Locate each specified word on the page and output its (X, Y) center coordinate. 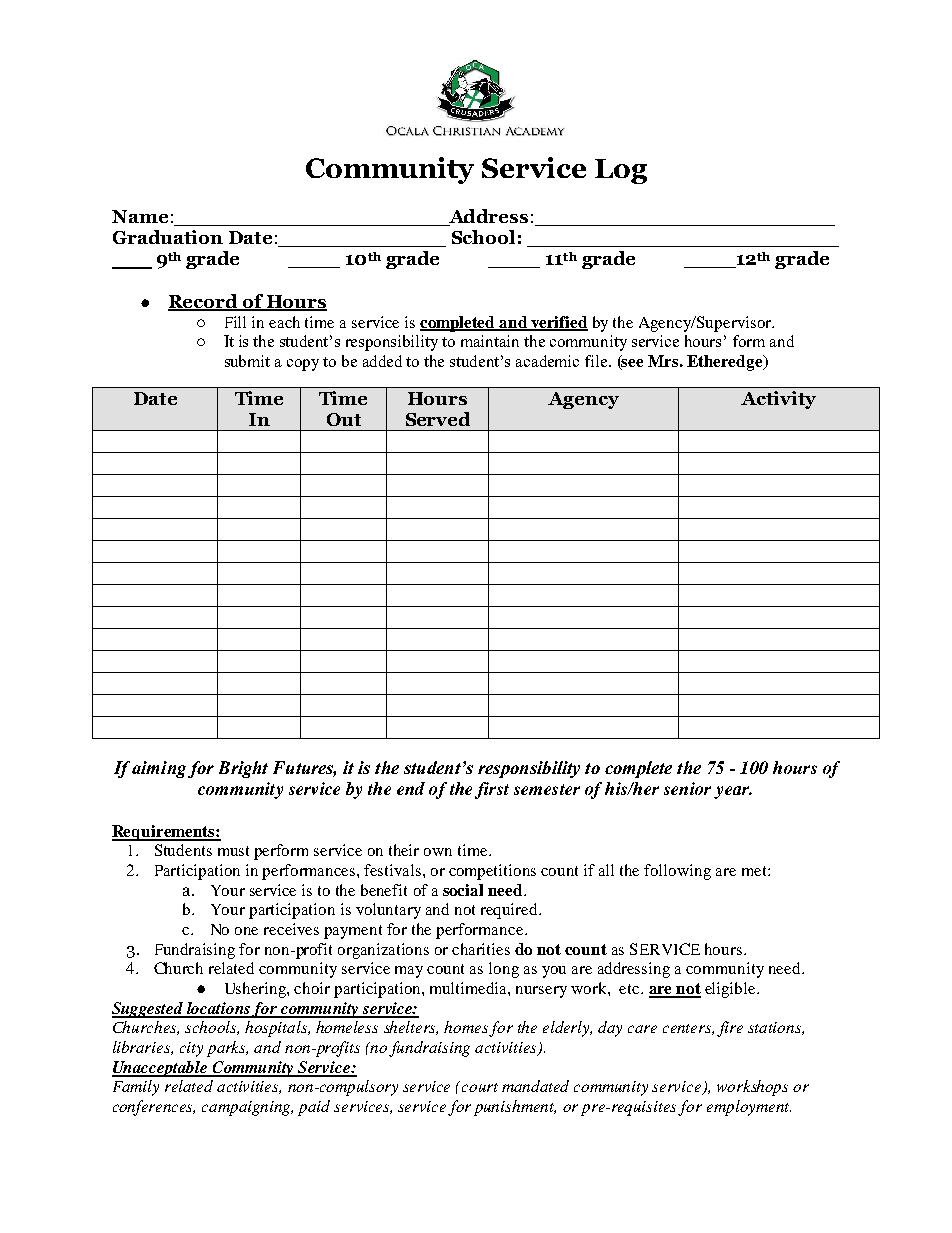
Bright (243, 769)
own (438, 852)
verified (559, 323)
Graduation (168, 237)
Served (438, 419)
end (411, 788)
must (233, 851)
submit (247, 361)
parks (227, 1049)
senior (687, 788)
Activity (778, 400)
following (677, 872)
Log (621, 171)
